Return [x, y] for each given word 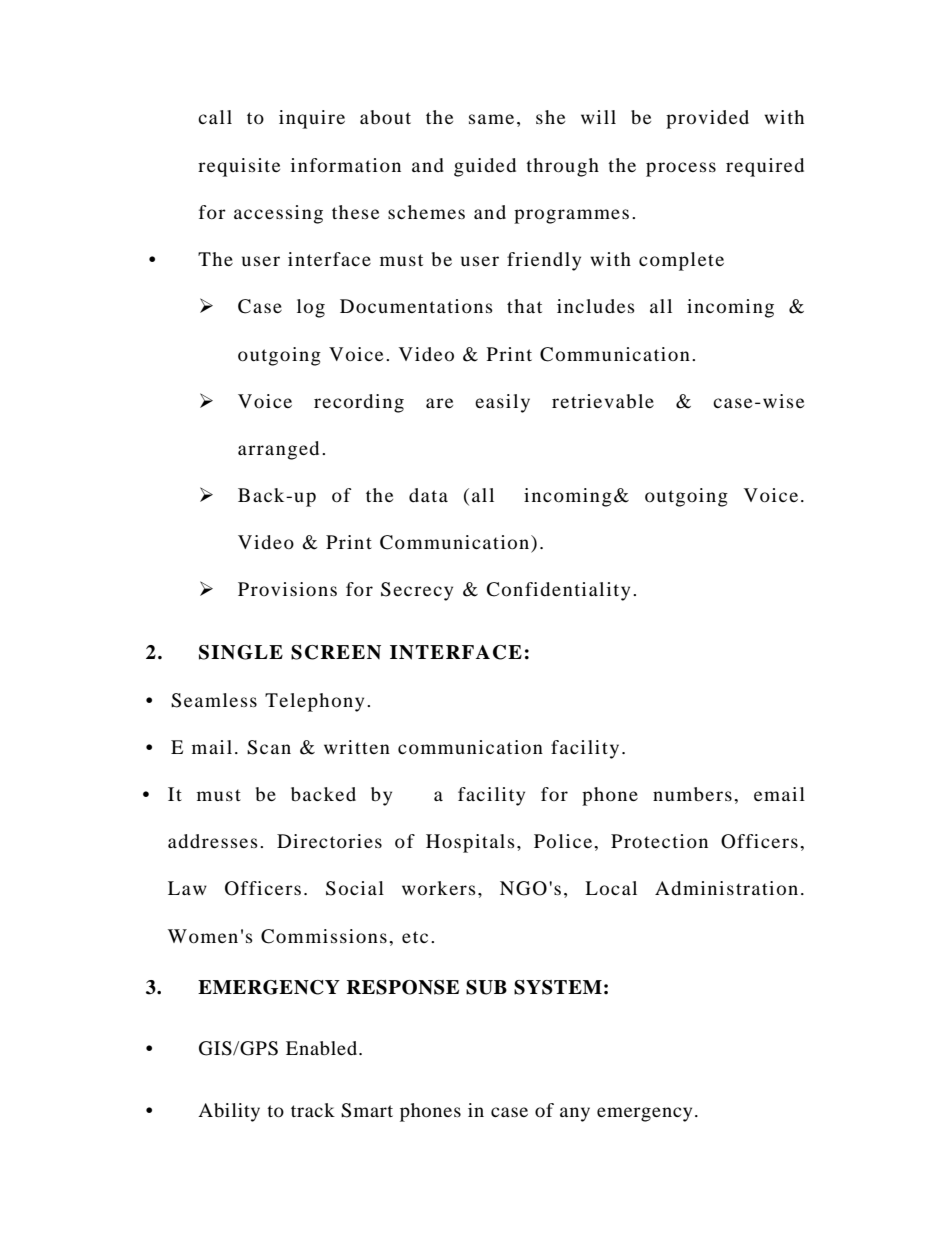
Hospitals [470, 843]
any [575, 1114]
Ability [229, 1112]
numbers [692, 794]
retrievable [603, 401]
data [428, 495]
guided [485, 167]
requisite [239, 167]
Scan [269, 747]
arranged [278, 450]
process [681, 169]
